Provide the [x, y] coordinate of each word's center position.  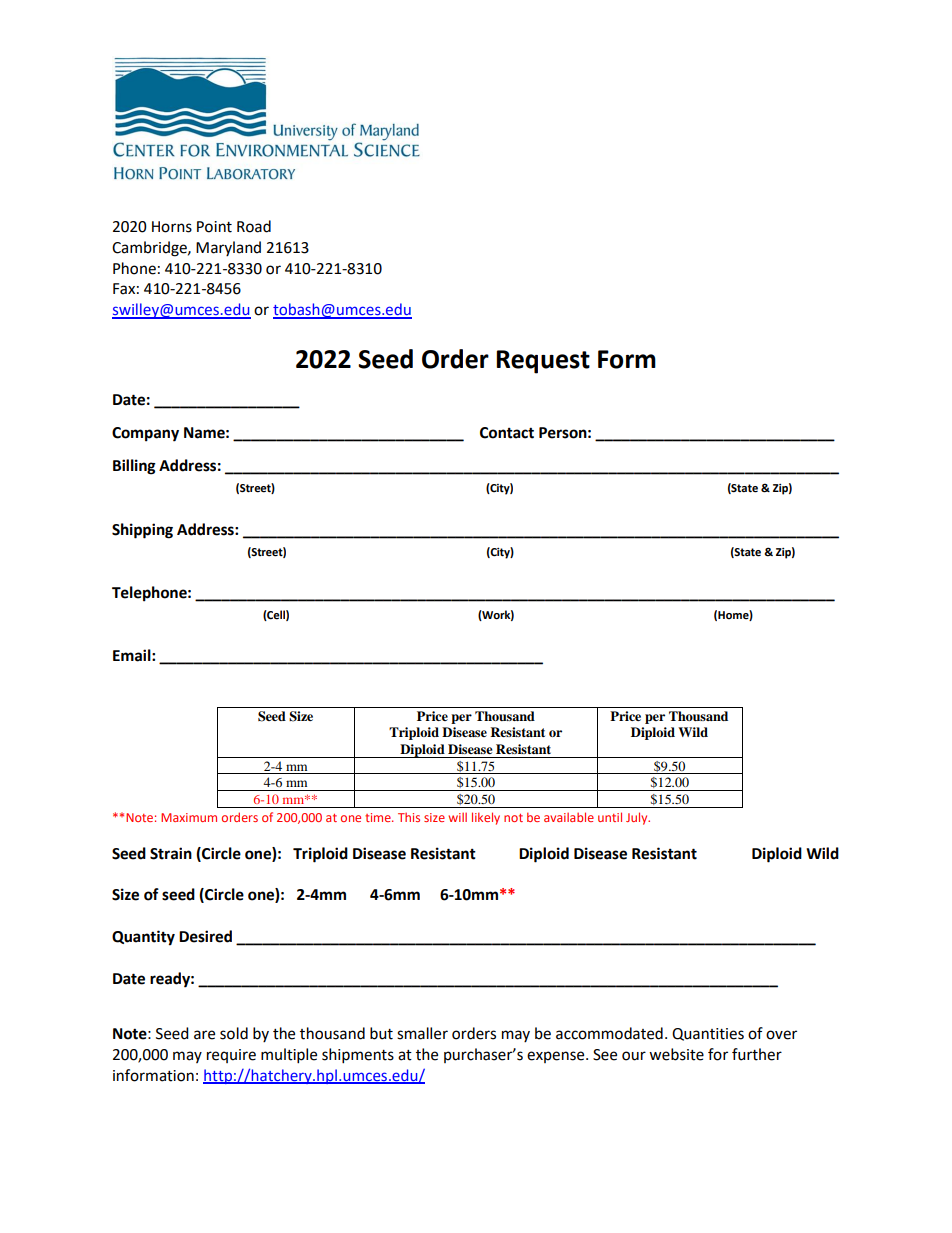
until [610, 817]
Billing [134, 467]
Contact [507, 433]
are [204, 1035]
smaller [422, 1033]
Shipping [142, 531]
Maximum [189, 817]
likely [486, 818]
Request [543, 362]
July [638, 818]
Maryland [228, 248]
